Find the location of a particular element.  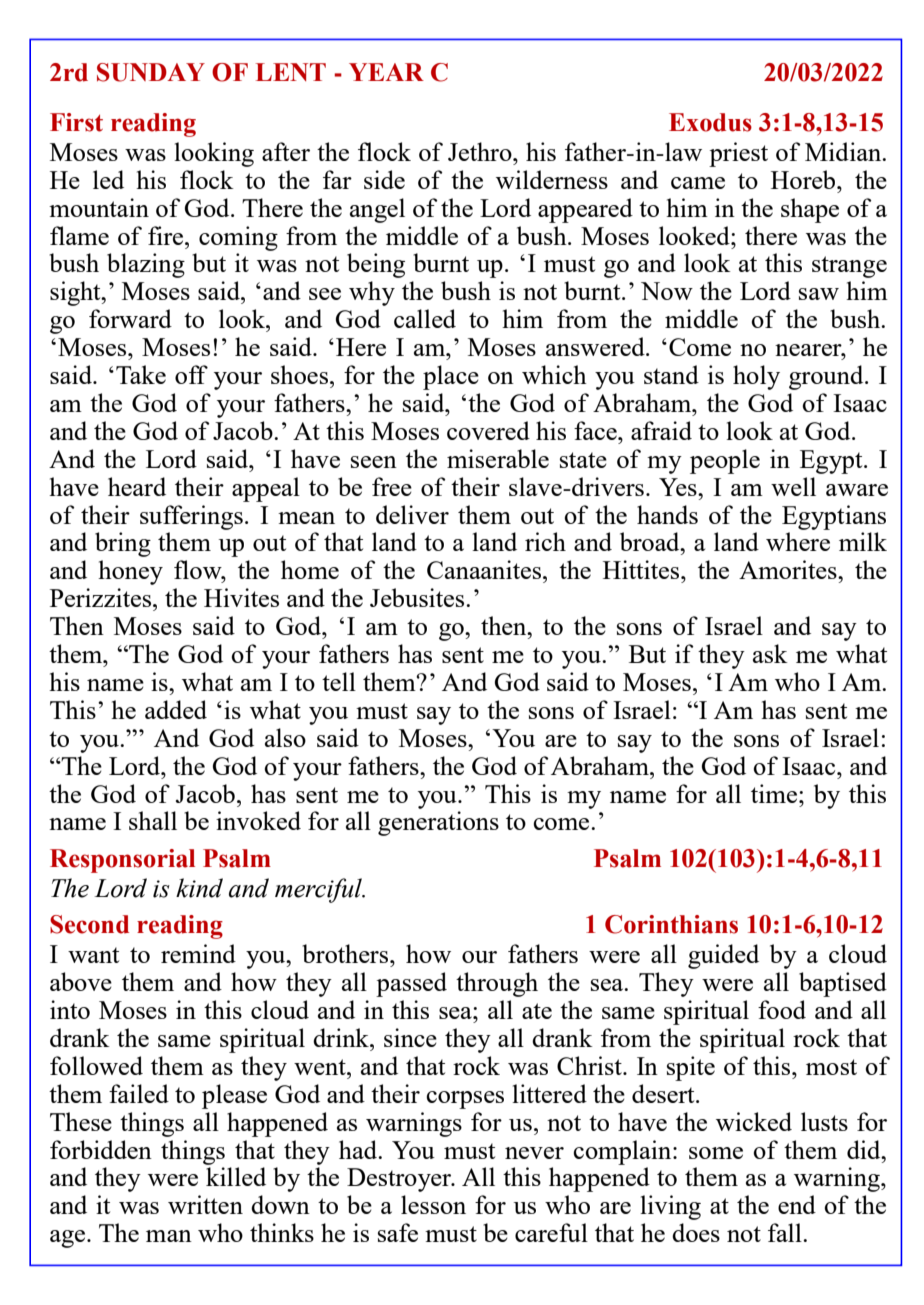

SUNDAY is located at coordinates (151, 72).
